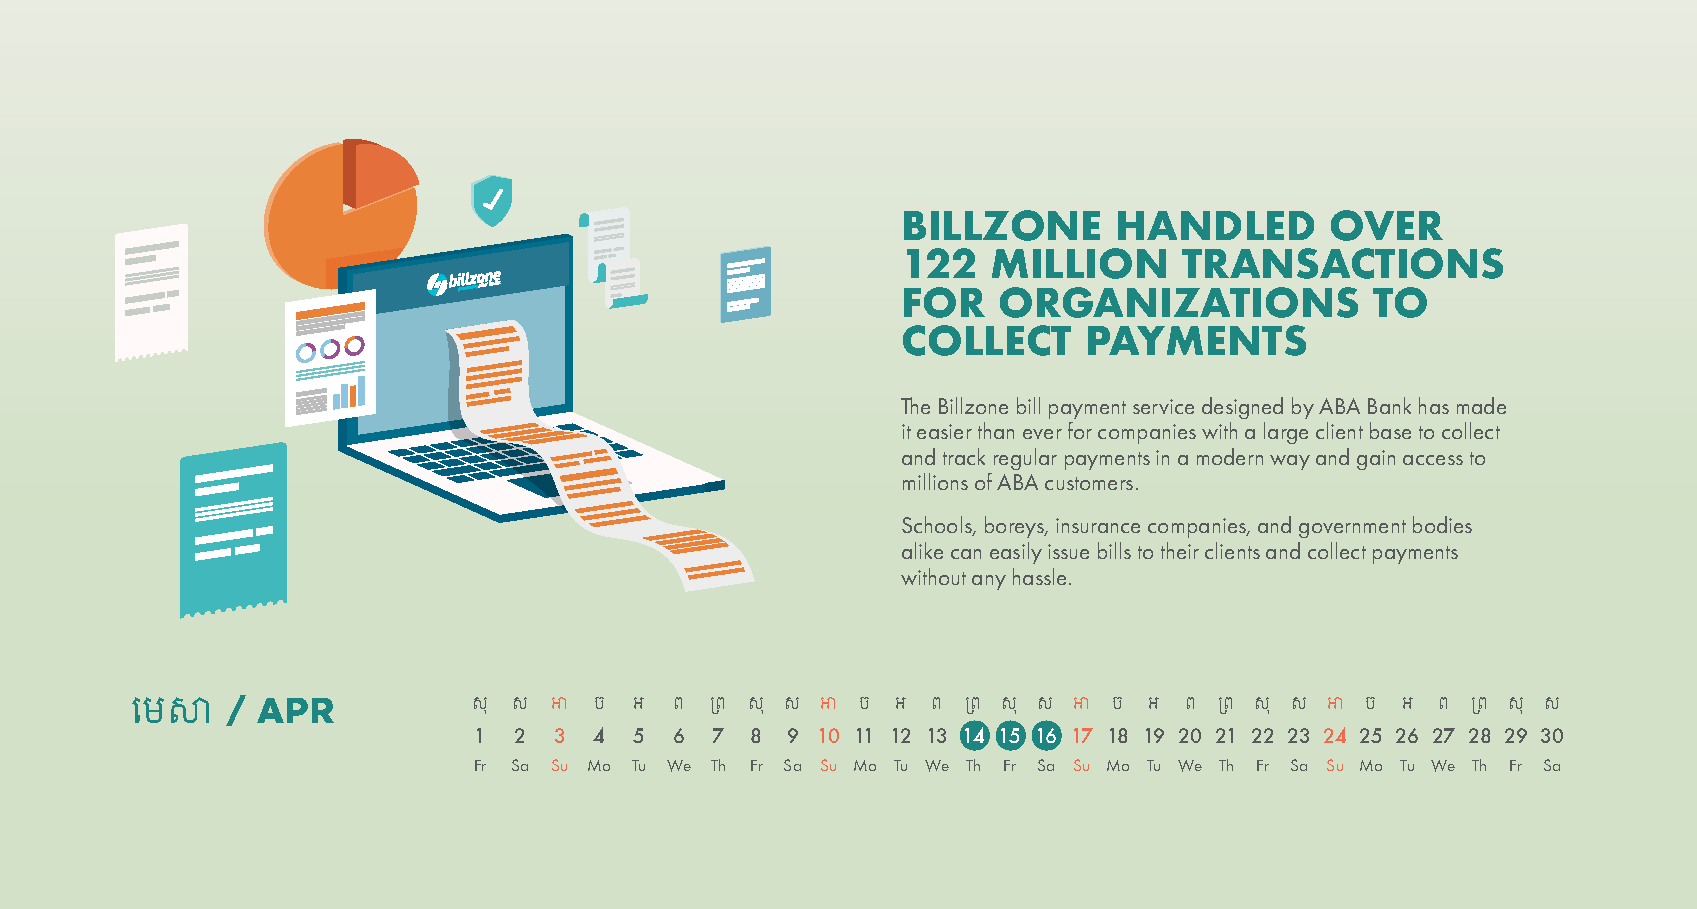  I want to click on can, so click(966, 554).
